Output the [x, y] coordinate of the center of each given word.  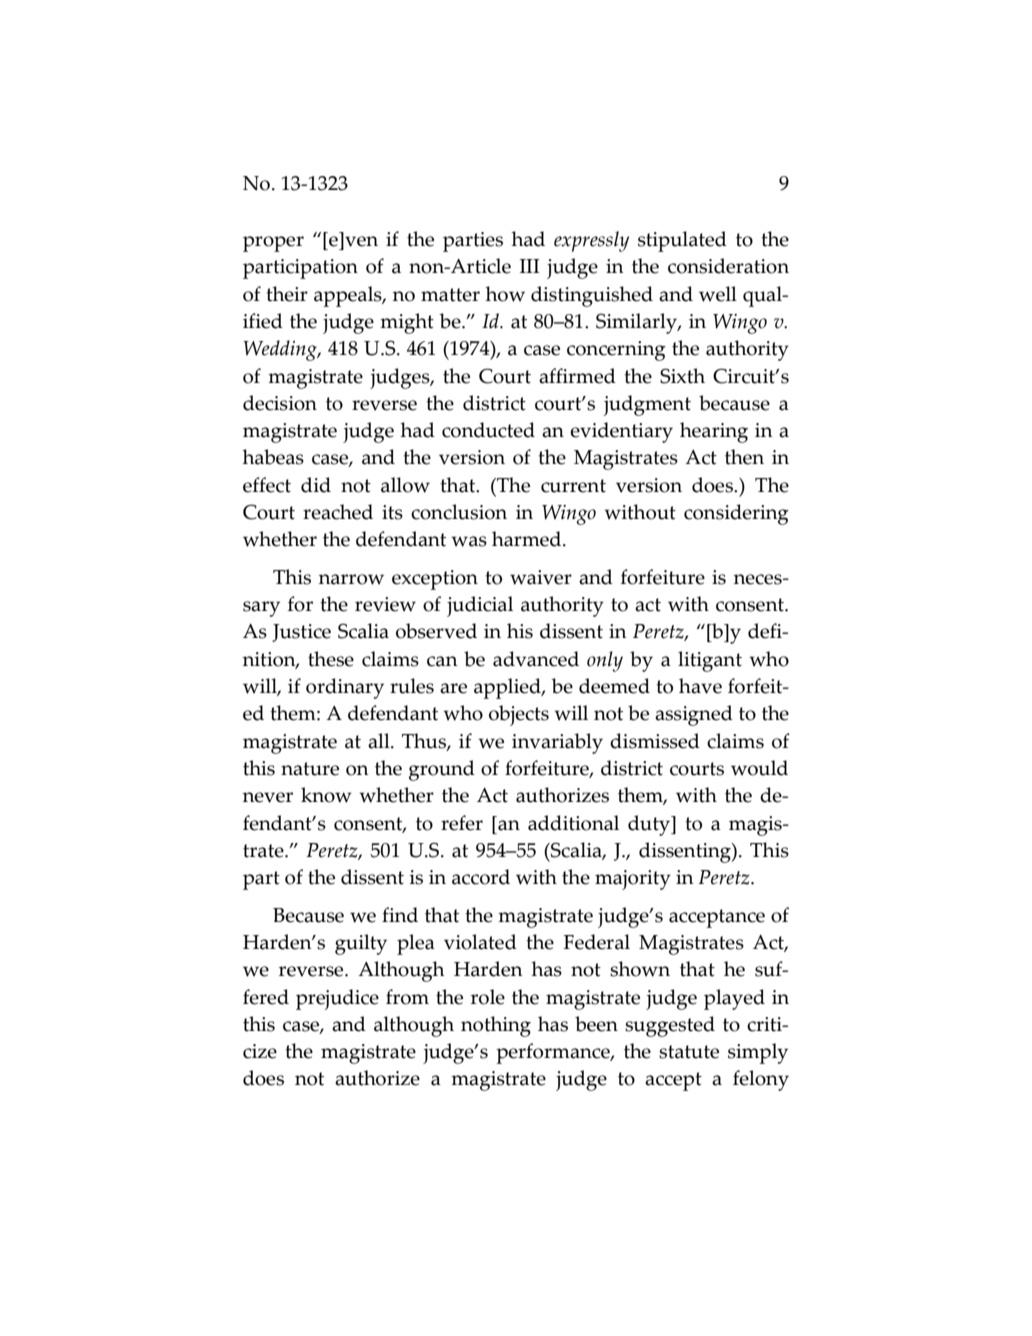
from [407, 997]
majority [633, 880]
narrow [351, 579]
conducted [488, 430]
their [287, 294]
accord [481, 877]
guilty [361, 944]
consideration [728, 266]
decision [280, 403]
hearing [714, 432]
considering [736, 514]
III [530, 266]
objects [519, 715]
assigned [694, 715]
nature [310, 769]
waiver [541, 577]
